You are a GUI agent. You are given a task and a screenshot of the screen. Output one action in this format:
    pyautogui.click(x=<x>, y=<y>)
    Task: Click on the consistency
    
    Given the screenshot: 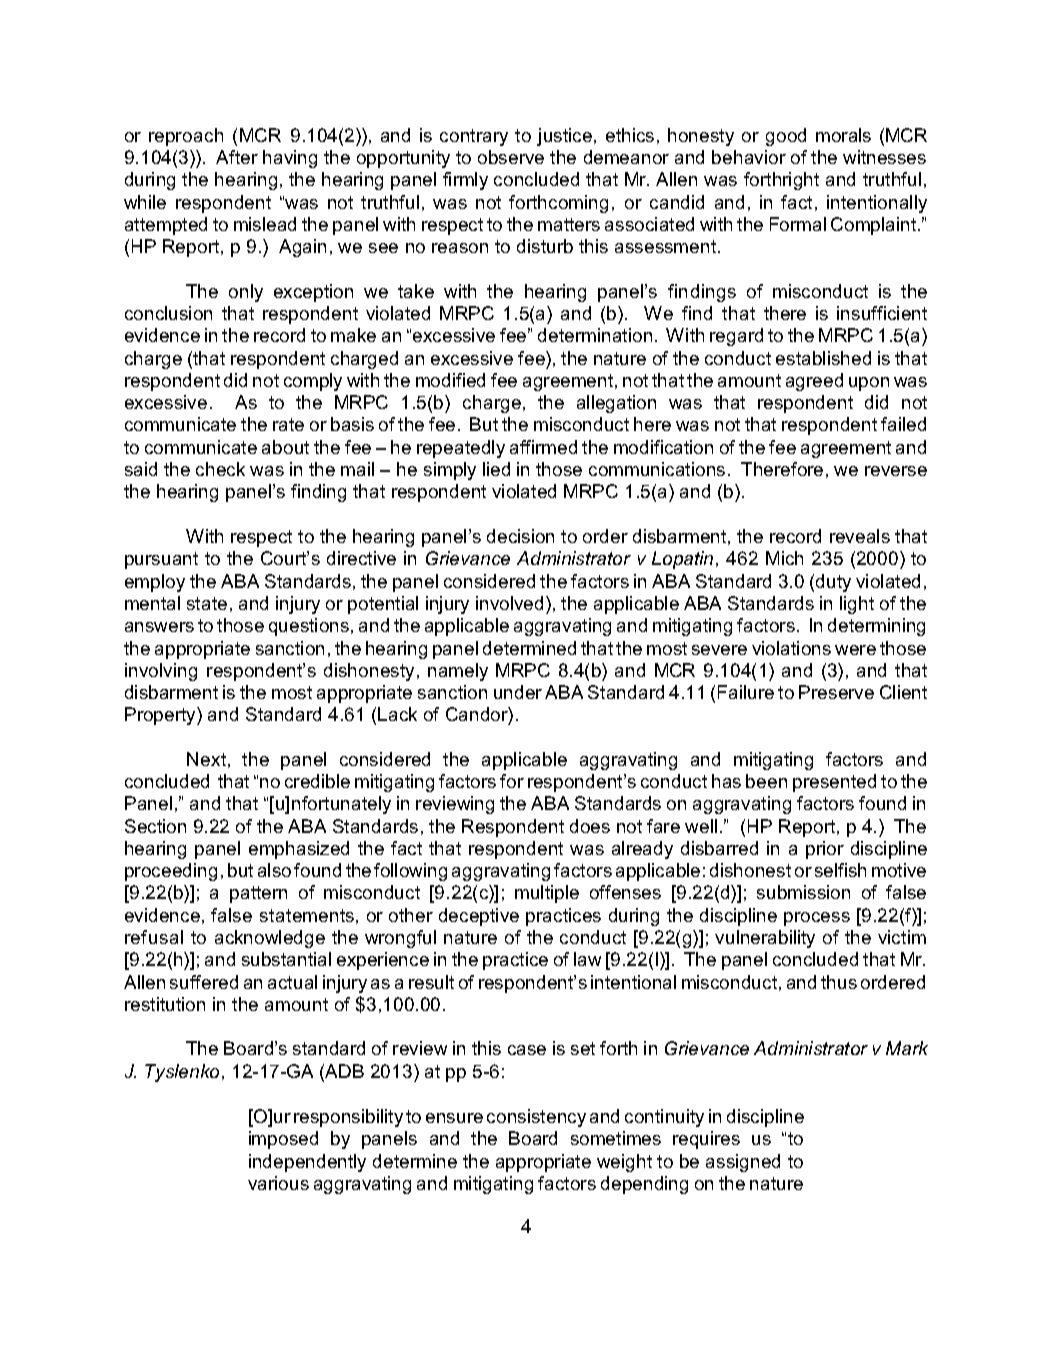 What is the action you would take?
    pyautogui.click(x=536, y=1118)
